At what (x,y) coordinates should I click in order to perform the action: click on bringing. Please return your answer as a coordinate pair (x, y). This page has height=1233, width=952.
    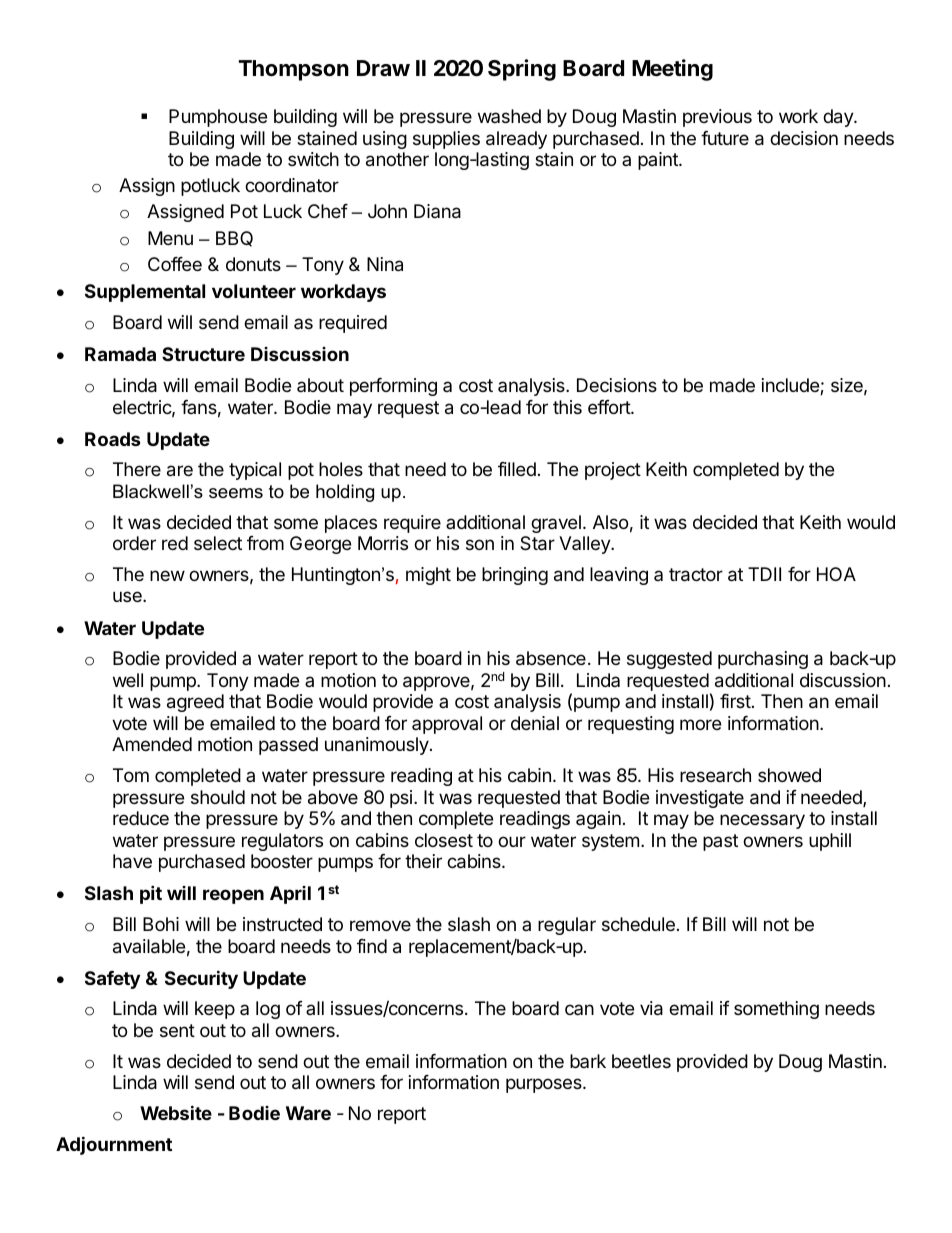
    Looking at the image, I should click on (515, 576).
